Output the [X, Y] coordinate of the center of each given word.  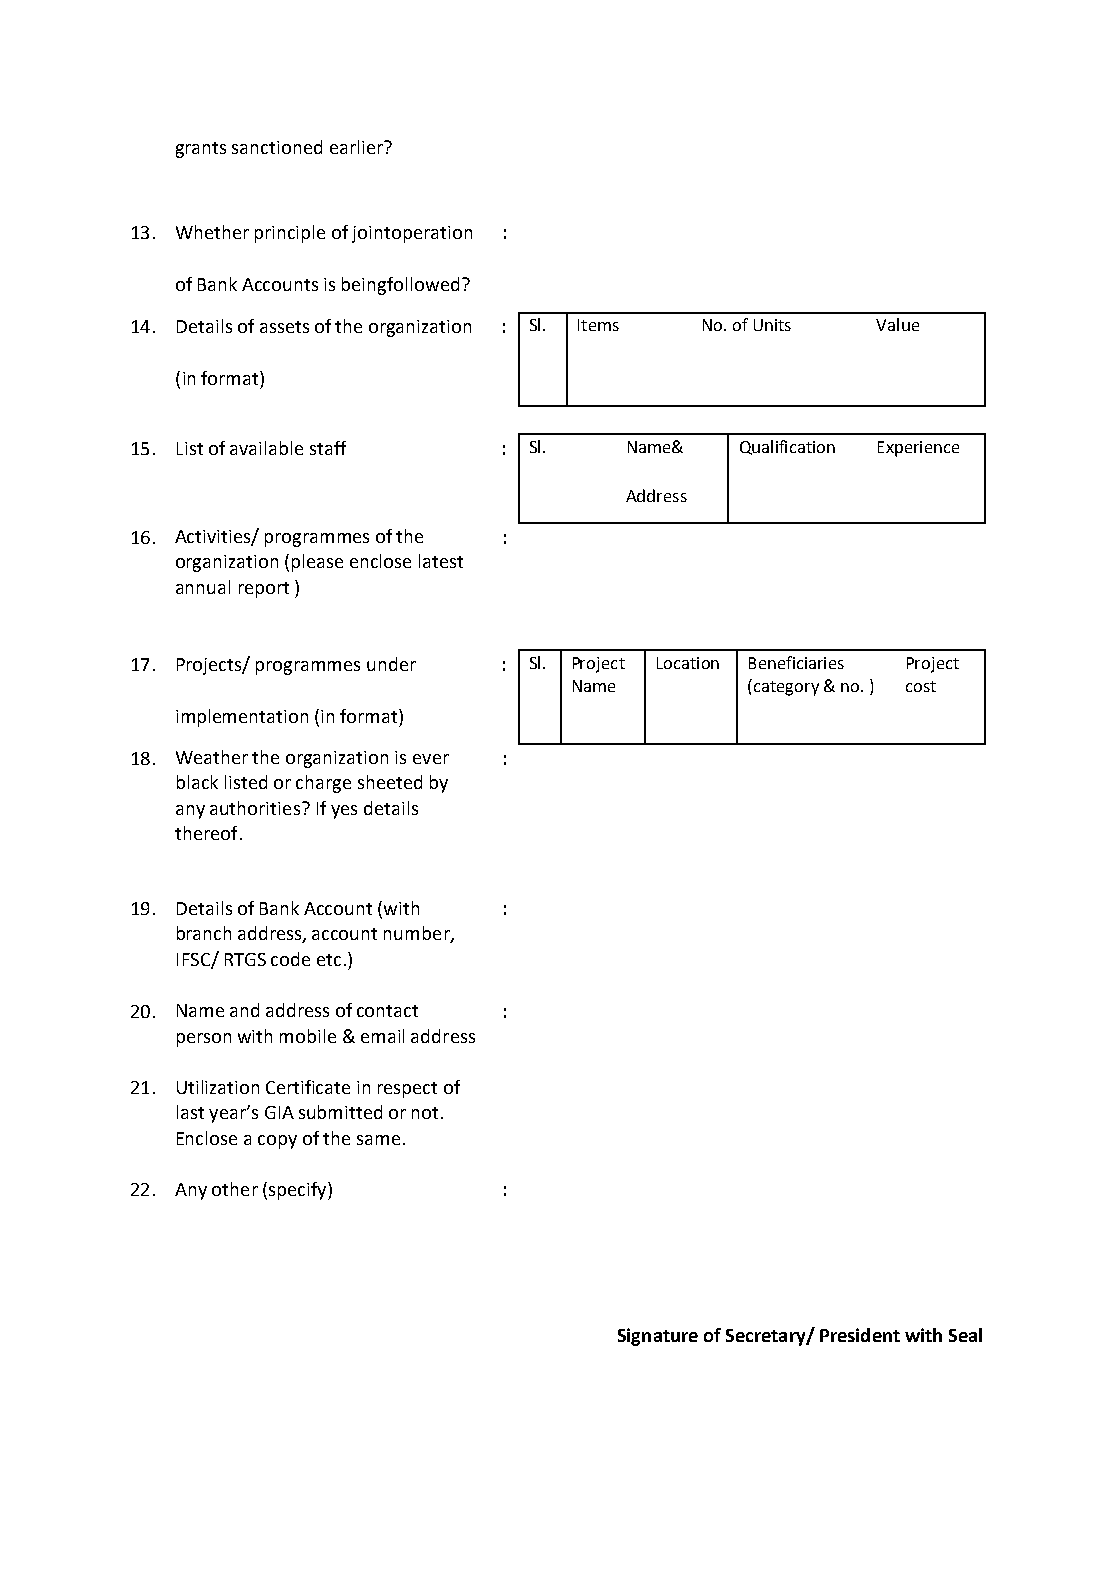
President [860, 1335]
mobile [308, 1036]
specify [299, 1191]
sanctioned [277, 147]
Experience [918, 449]
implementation [242, 718]
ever [431, 759]
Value [897, 324]
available [266, 448]
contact [387, 1011]
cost [921, 686]
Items [598, 325]
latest [441, 561]
